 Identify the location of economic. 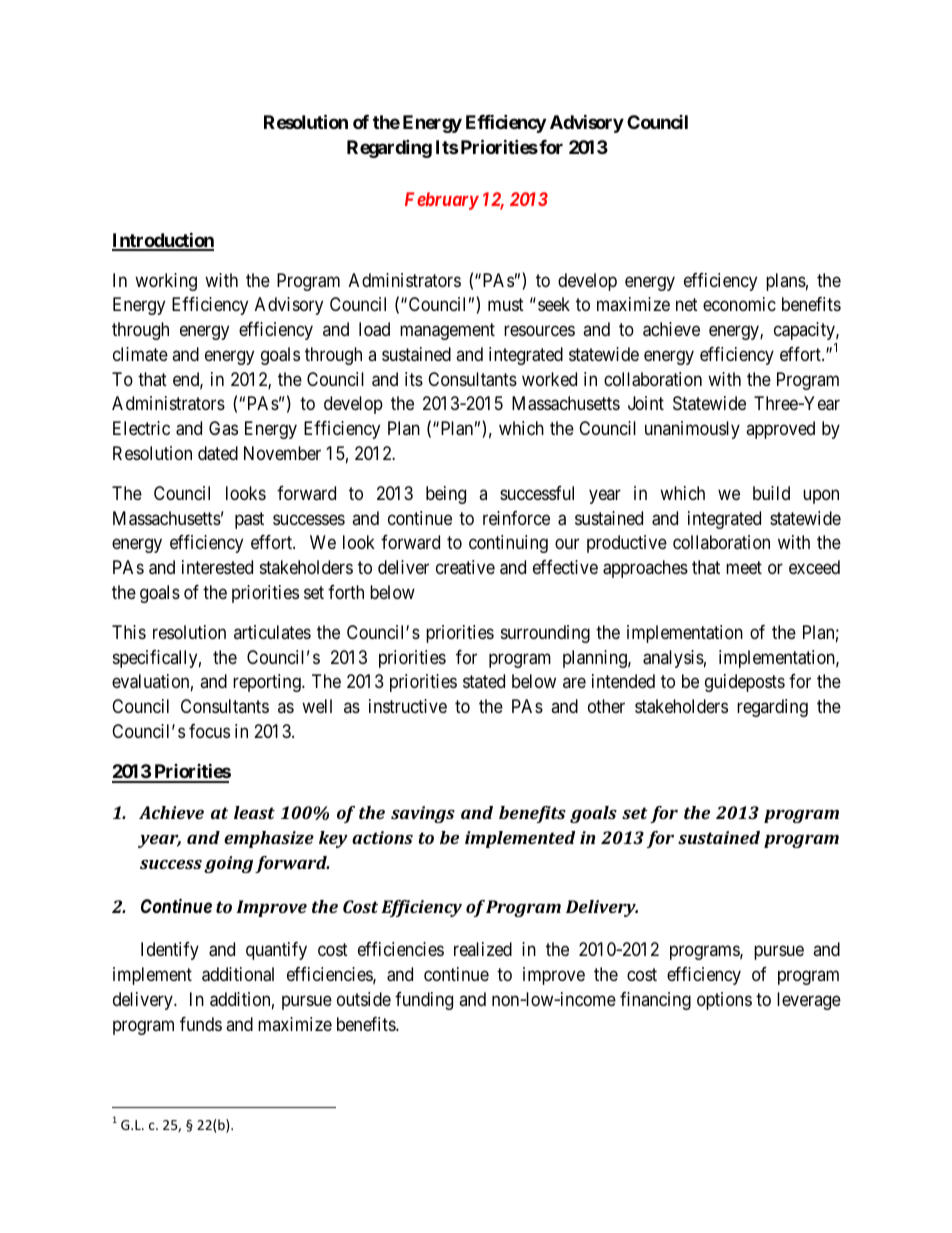
(739, 304).
